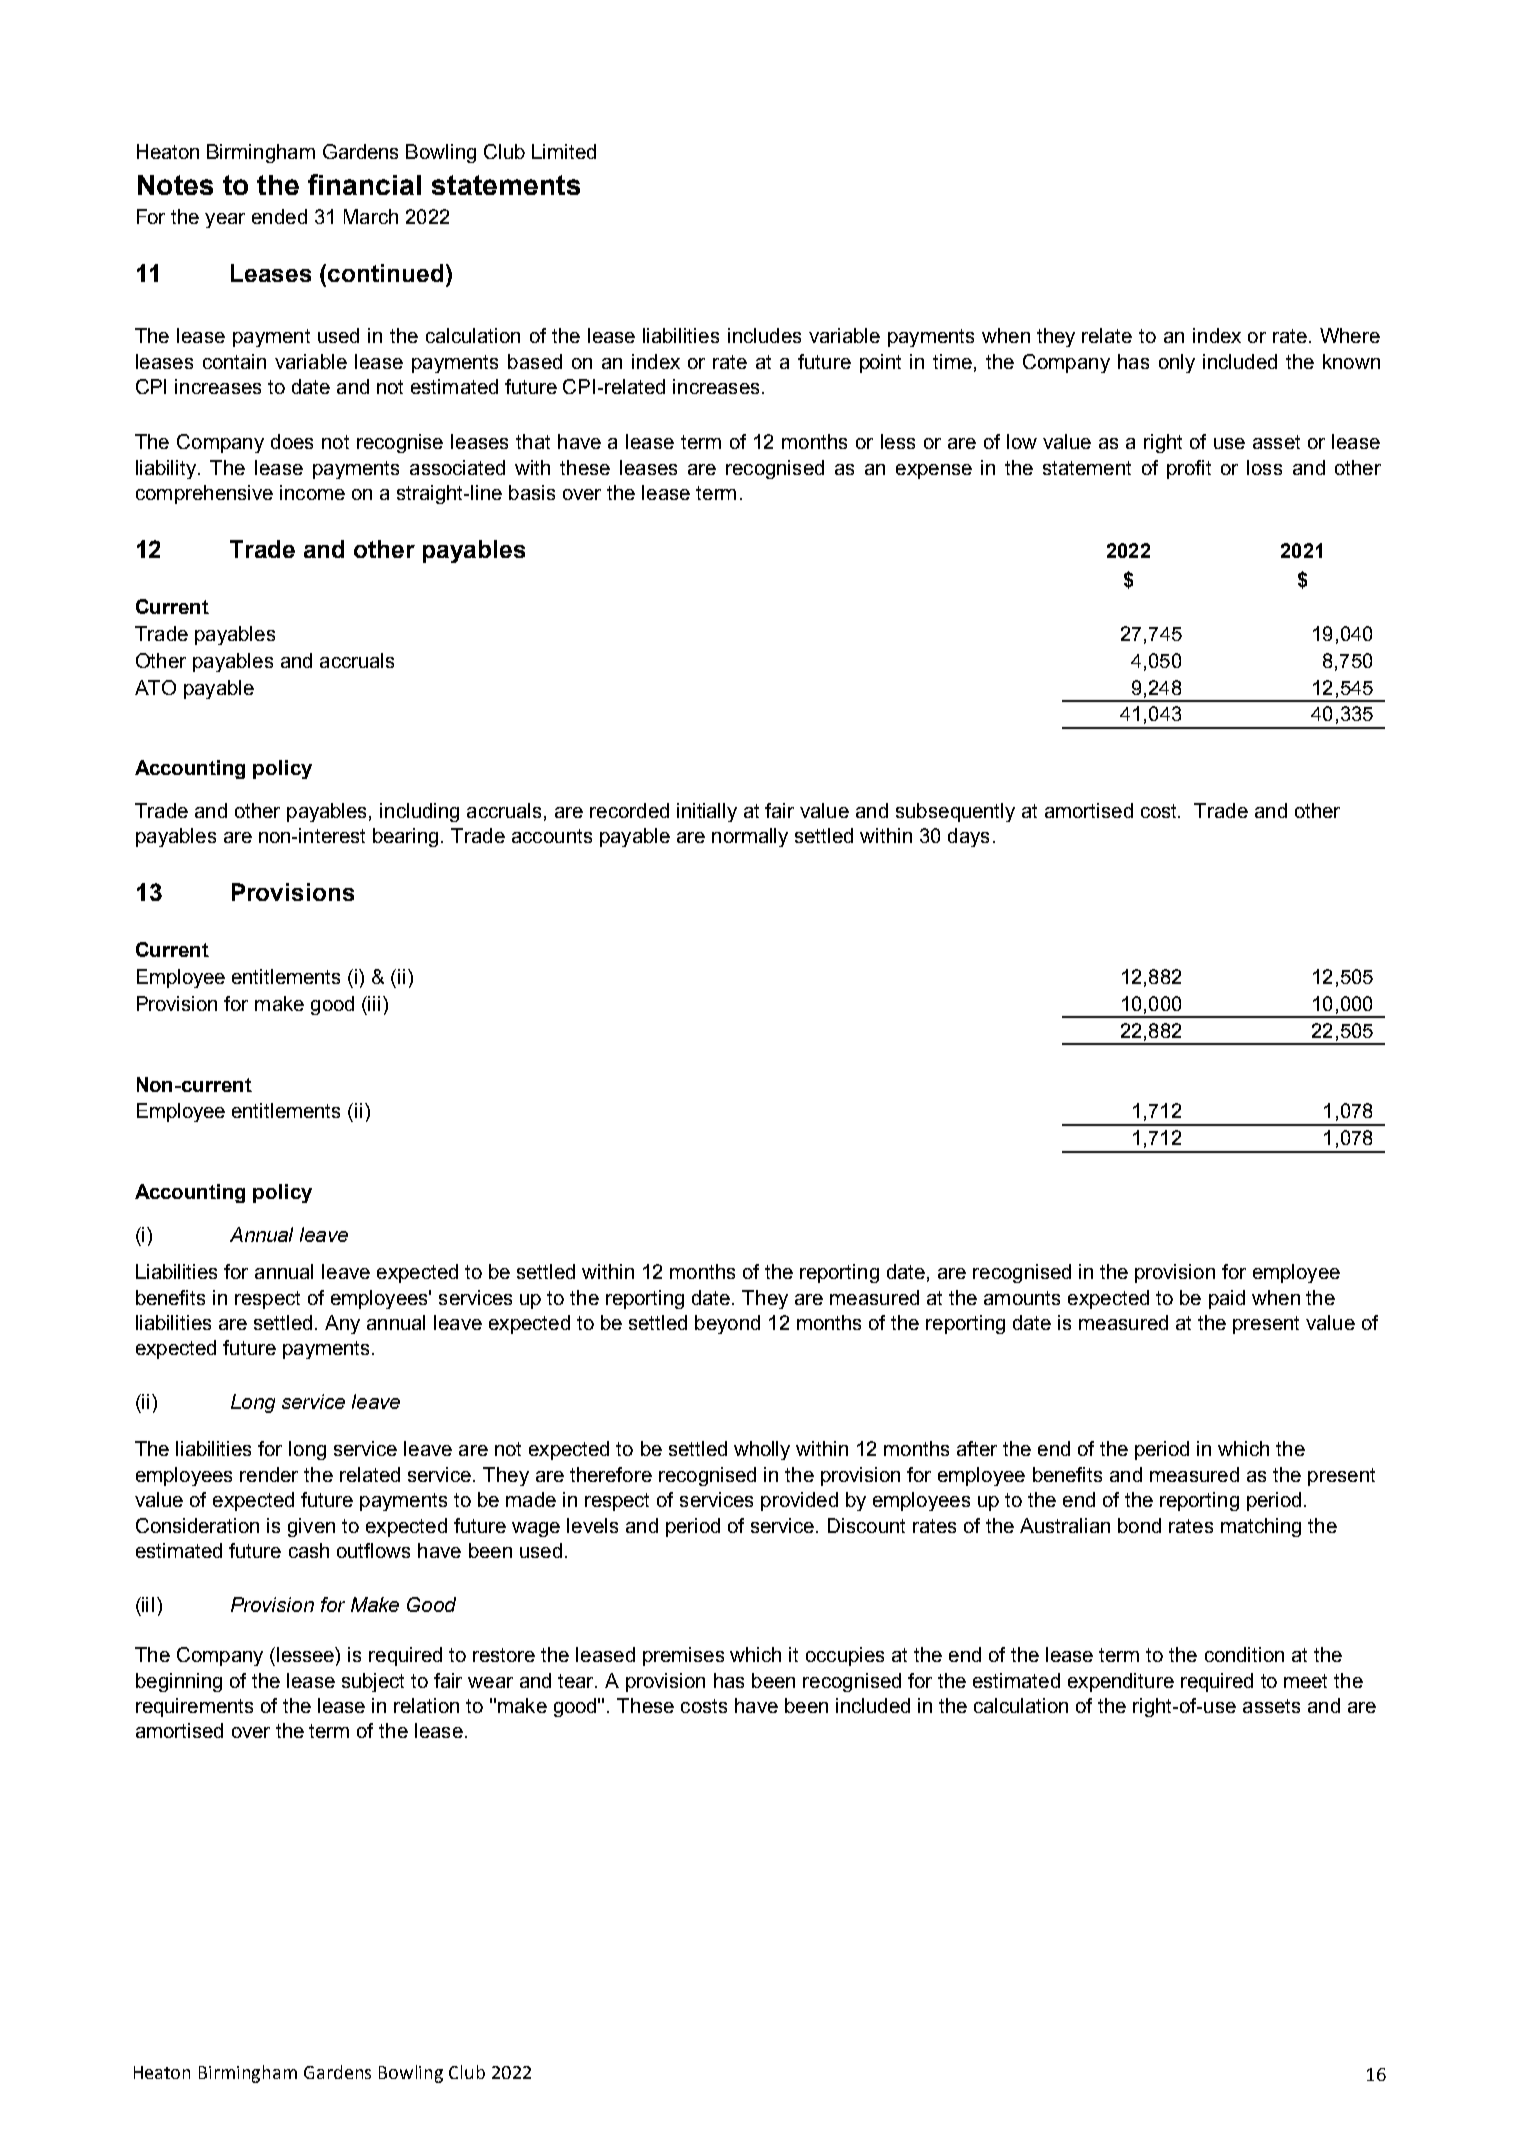 The height and width of the screenshot is (2146, 1516). What do you see at coordinates (373, 1682) in the screenshot?
I see `subject` at bounding box center [373, 1682].
